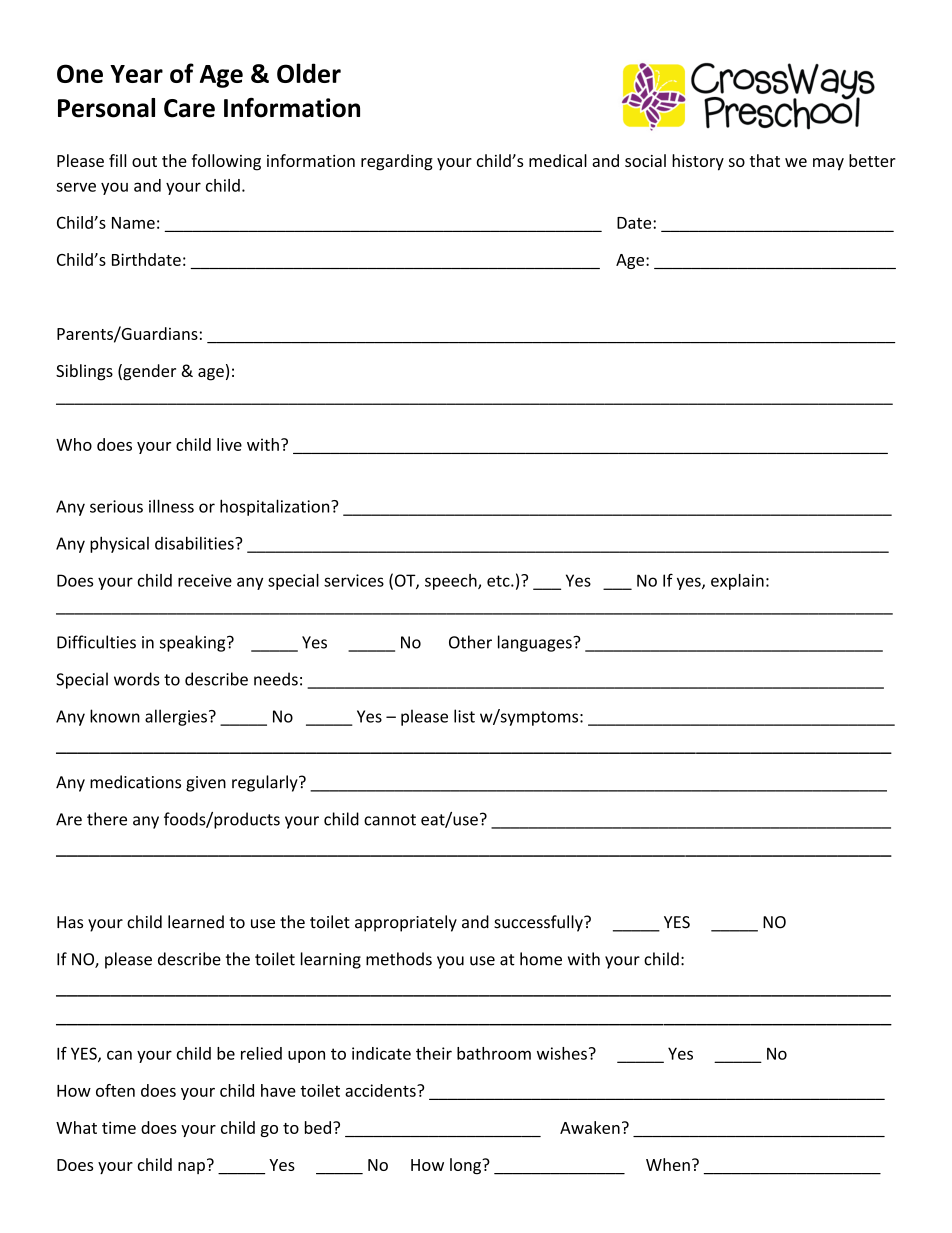 Image resolution: width=952 pixels, height=1233 pixels. Describe the element at coordinates (390, 820) in the screenshot. I see `cannot` at that location.
